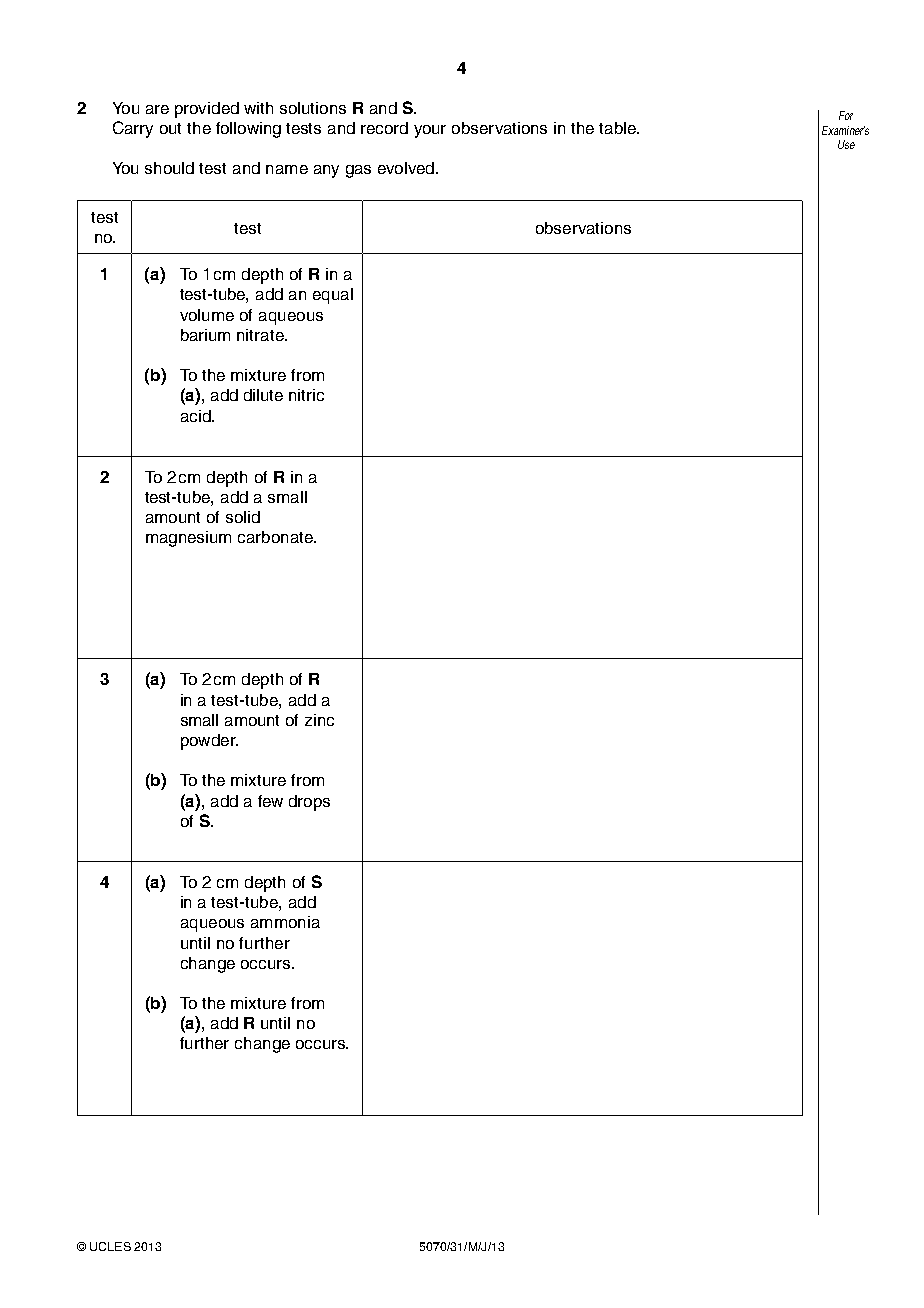 The height and width of the screenshot is (1308, 924). What do you see at coordinates (248, 130) in the screenshot?
I see `following` at bounding box center [248, 130].
